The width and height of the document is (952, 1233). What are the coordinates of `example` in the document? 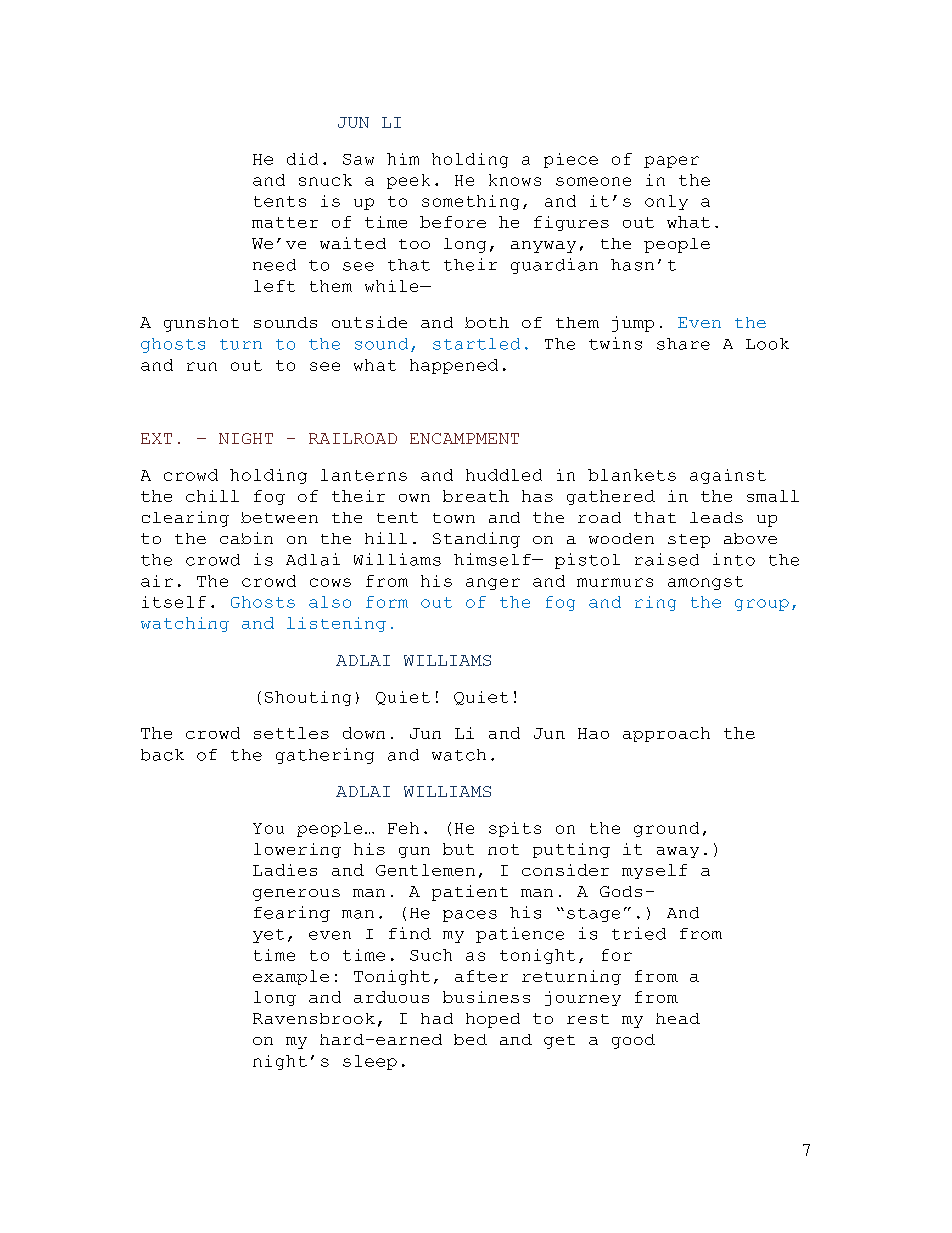 It's located at (291, 977).
